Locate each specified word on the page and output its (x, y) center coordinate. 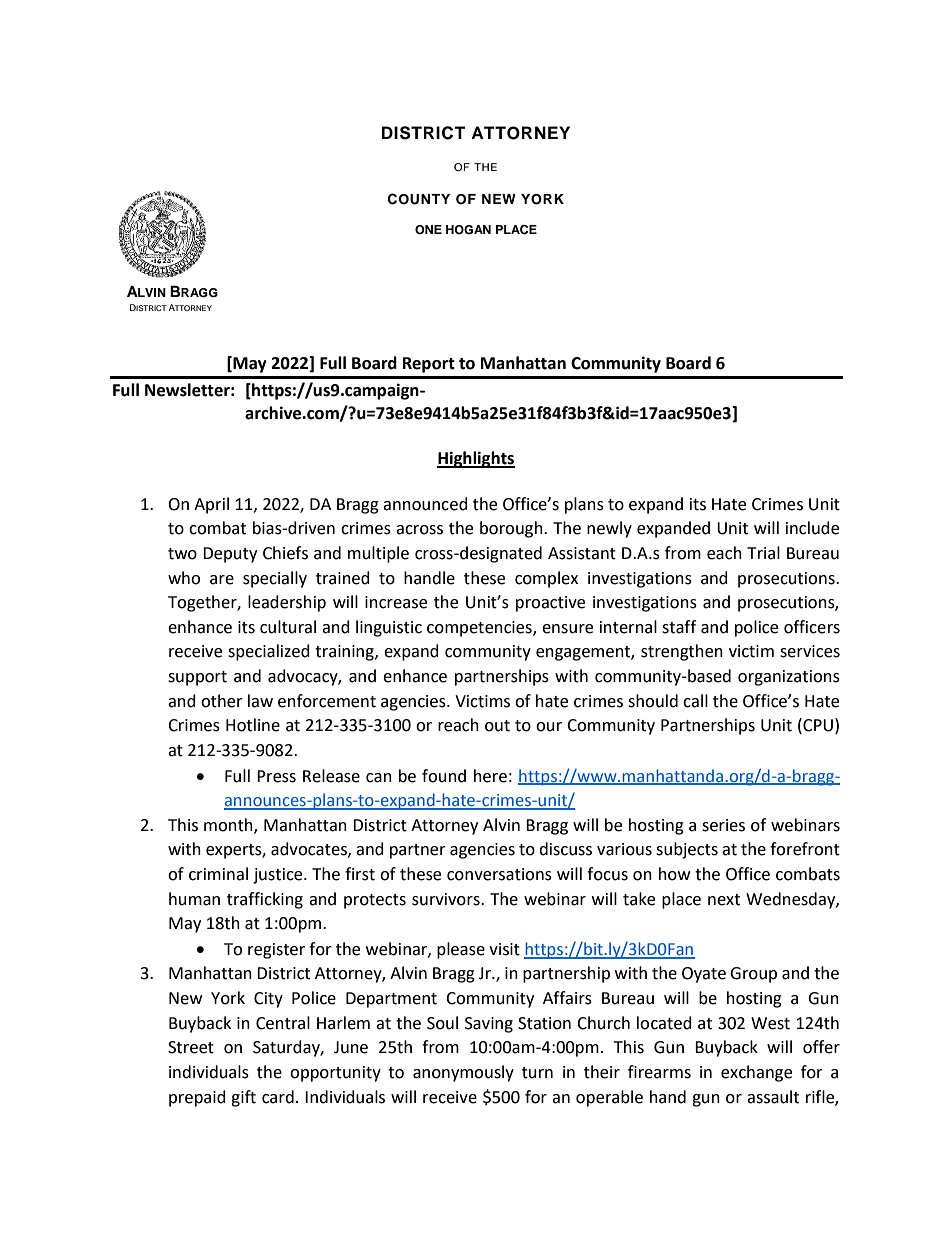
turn (537, 1073)
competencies (480, 629)
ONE (428, 230)
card (278, 1097)
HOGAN (468, 230)
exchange (756, 1073)
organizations (789, 678)
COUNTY (419, 199)
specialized (269, 652)
